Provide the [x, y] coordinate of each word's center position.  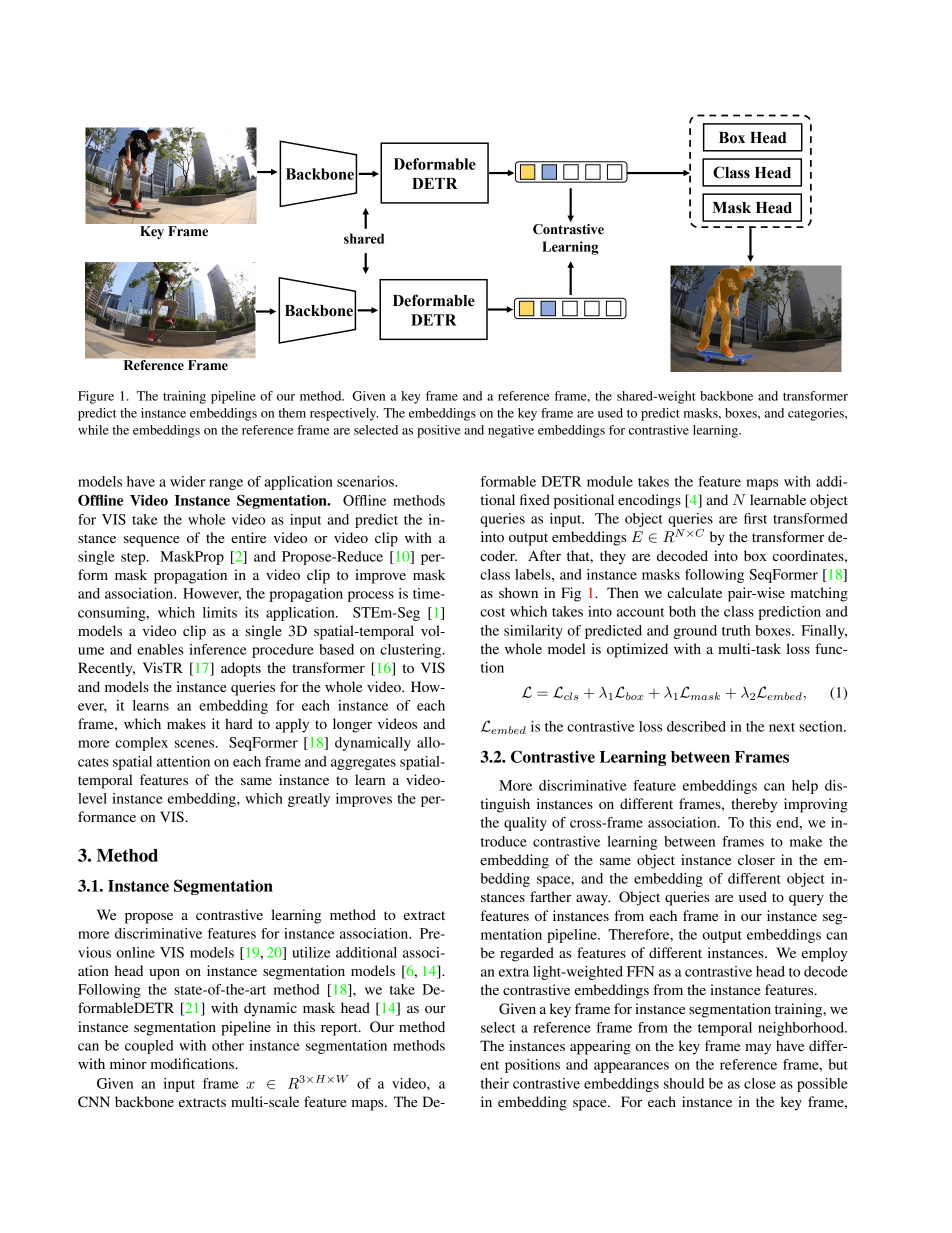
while [93, 430]
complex [141, 744]
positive [438, 431]
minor [128, 1063]
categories [817, 414]
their [495, 1083]
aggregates [363, 764]
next [782, 727]
